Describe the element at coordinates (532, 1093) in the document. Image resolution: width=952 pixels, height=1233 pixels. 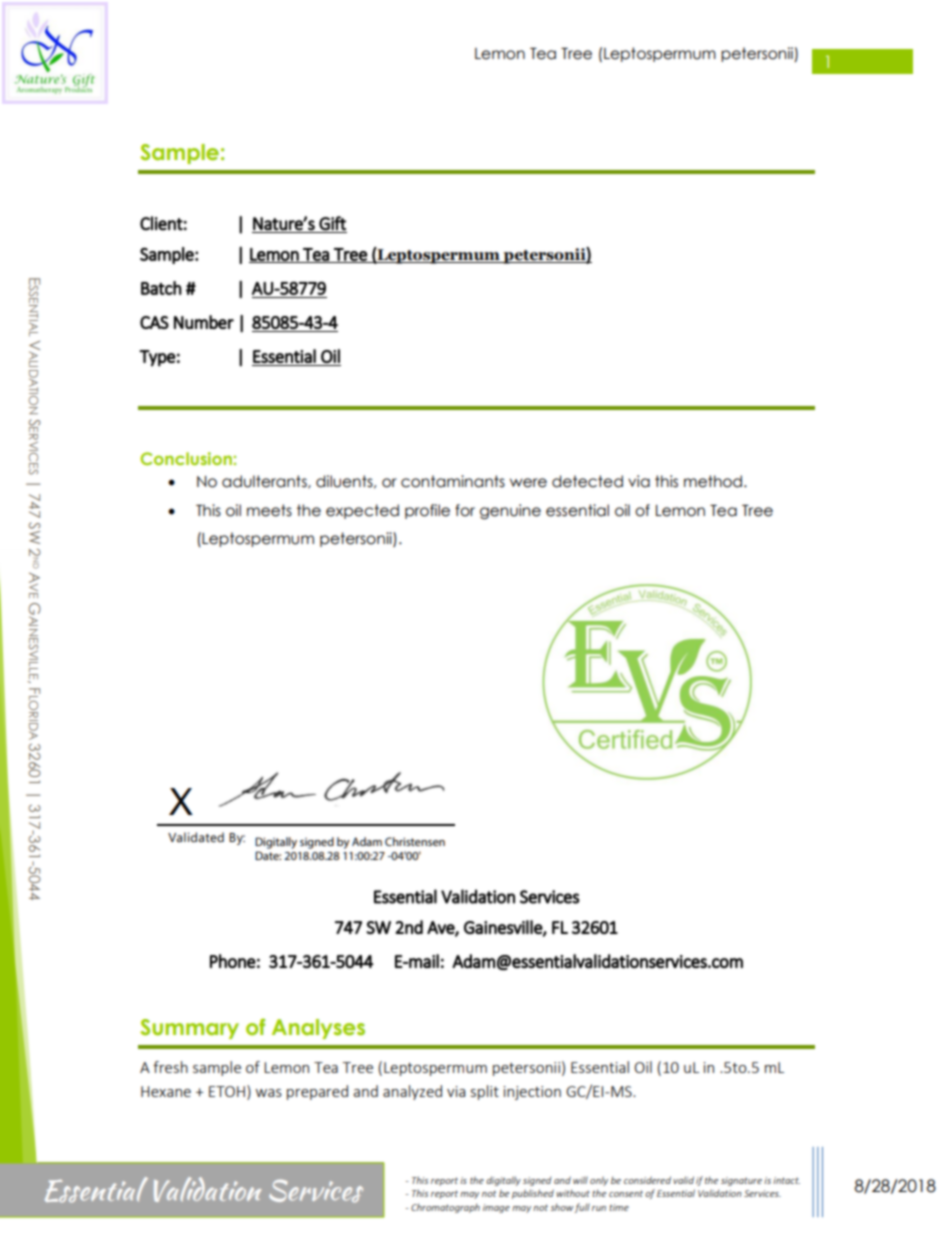
I see `injection` at that location.
